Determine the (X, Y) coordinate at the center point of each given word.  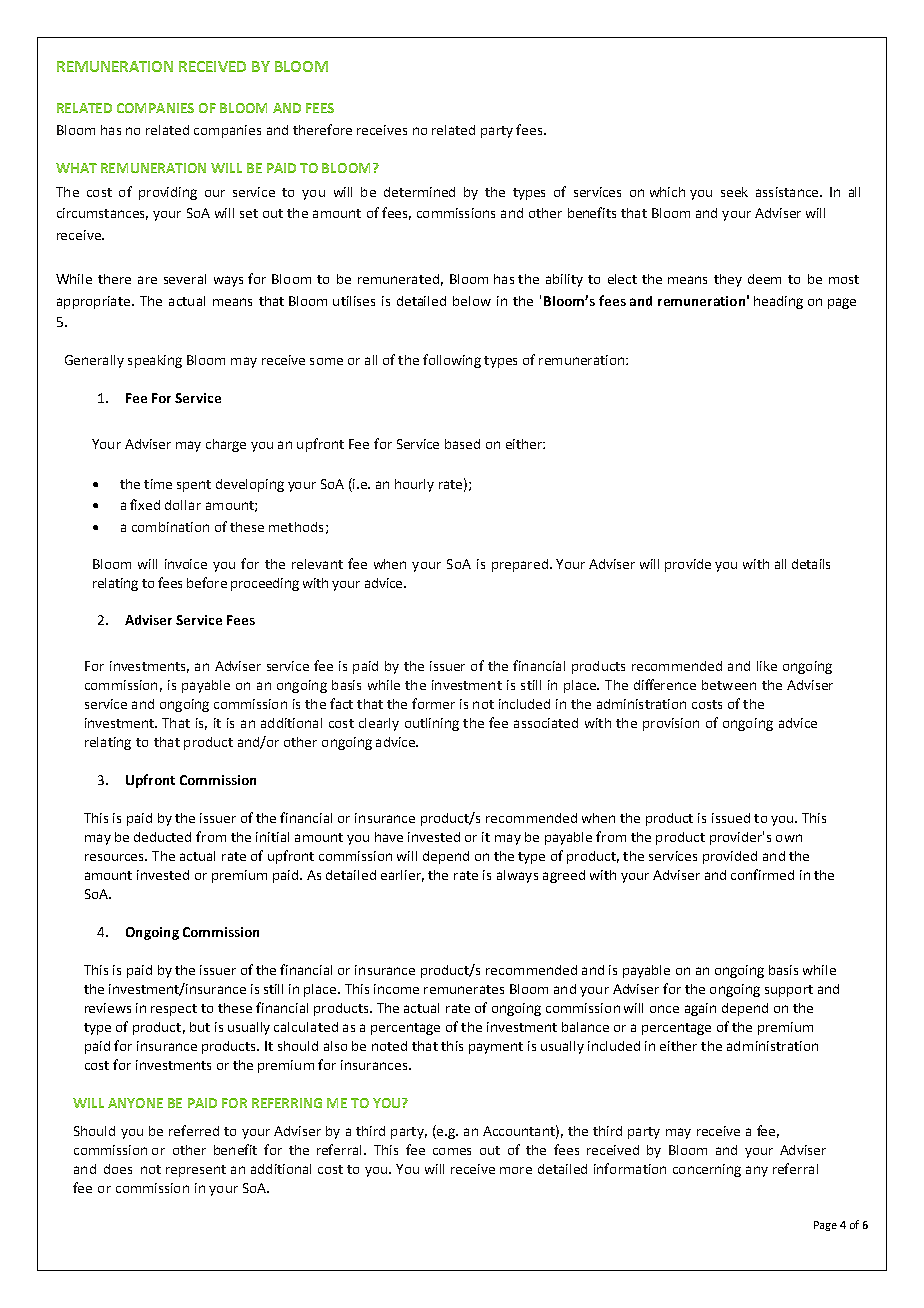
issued (731, 818)
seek (734, 192)
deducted (162, 837)
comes (452, 1151)
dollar (183, 505)
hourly (414, 485)
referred (194, 1130)
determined (419, 192)
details (811, 564)
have (389, 837)
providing (168, 193)
